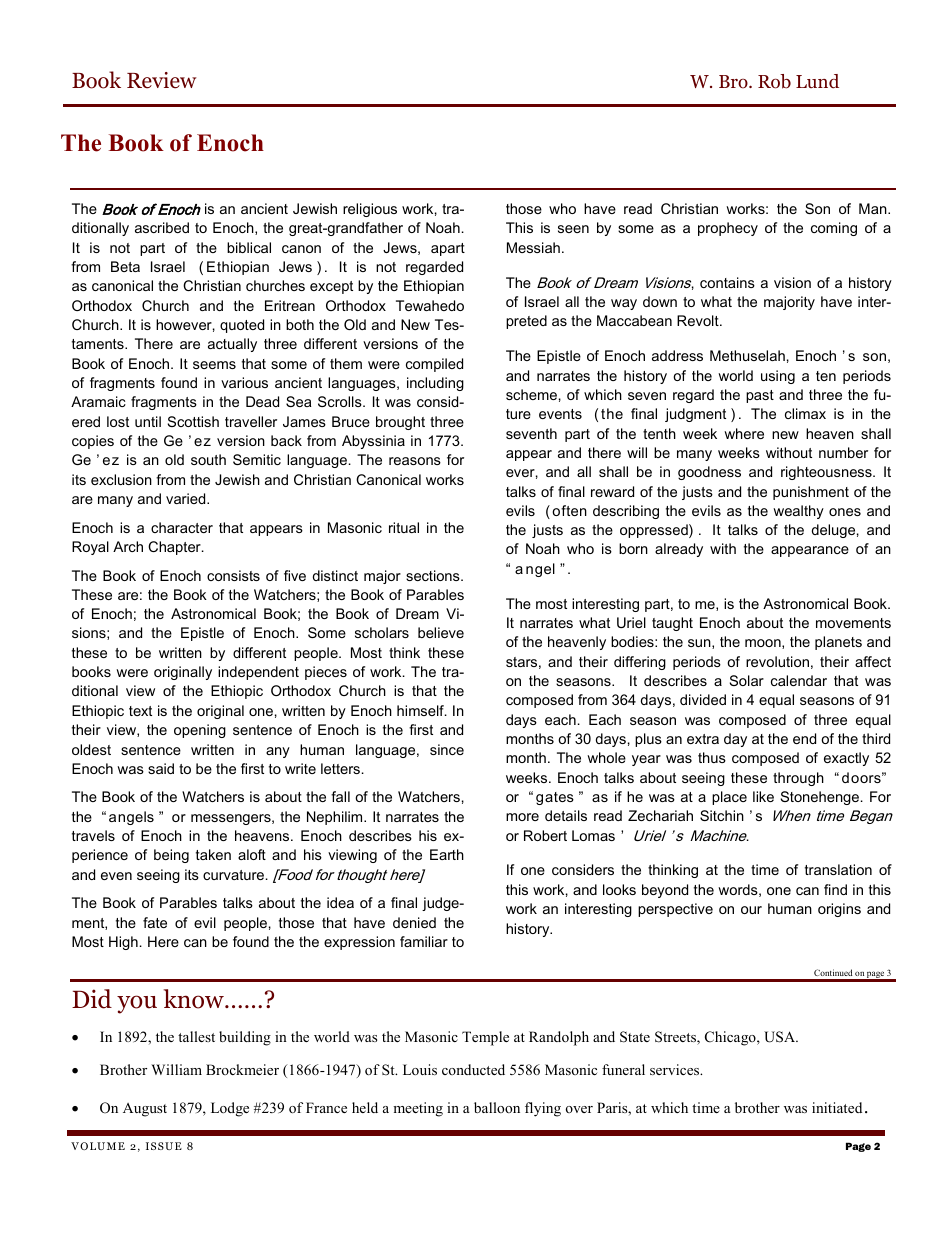  Describe the element at coordinates (370, 210) in the screenshot. I see `religious` at that location.
